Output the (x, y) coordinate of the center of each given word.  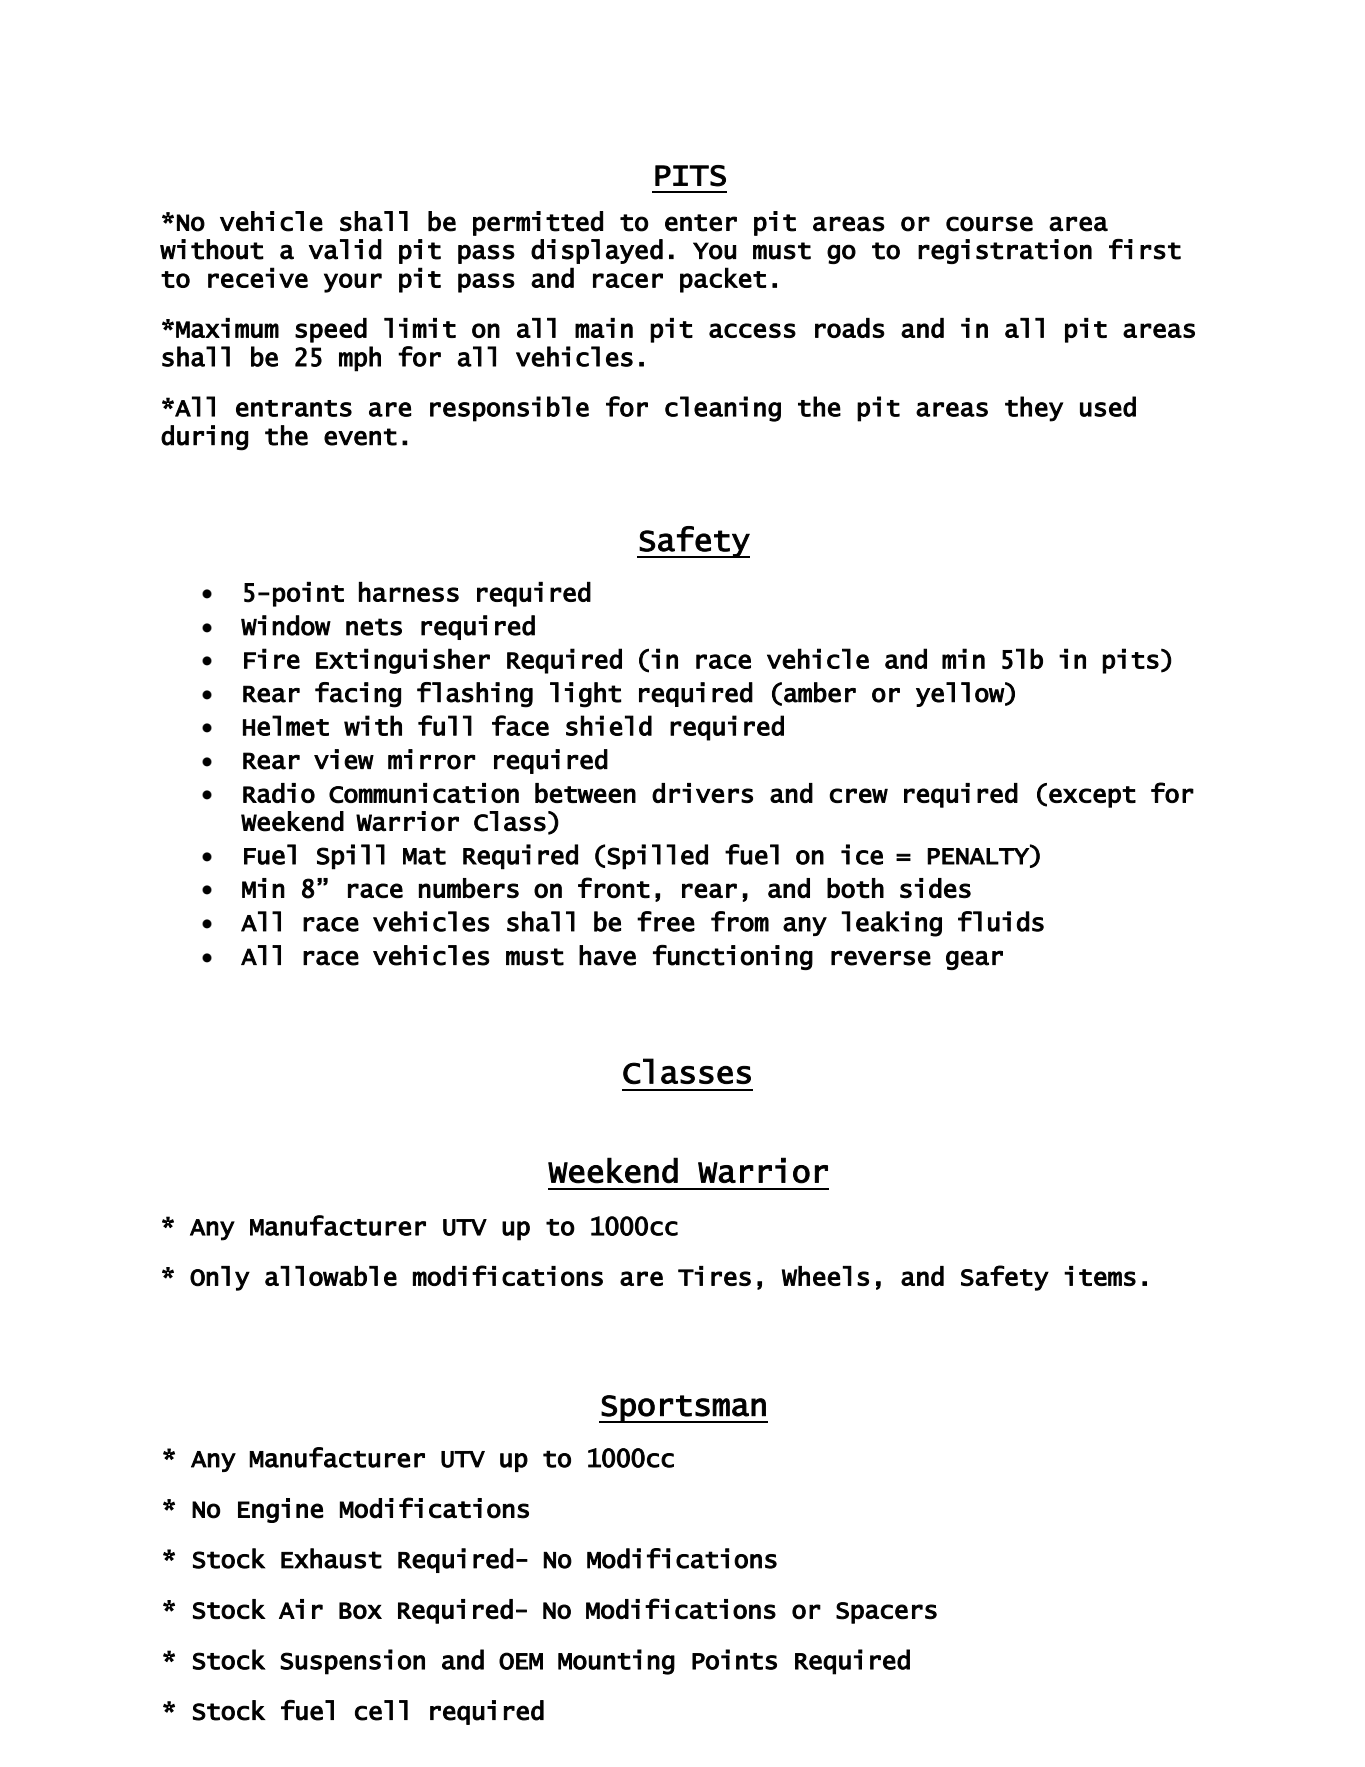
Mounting (616, 1662)
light (585, 695)
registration (1005, 251)
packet (723, 280)
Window (286, 625)
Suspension (352, 1662)
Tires (714, 1276)
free (666, 921)
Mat (424, 856)
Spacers (886, 1613)
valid (345, 249)
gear (974, 960)
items (1100, 1276)
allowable (331, 1276)
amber (820, 692)
